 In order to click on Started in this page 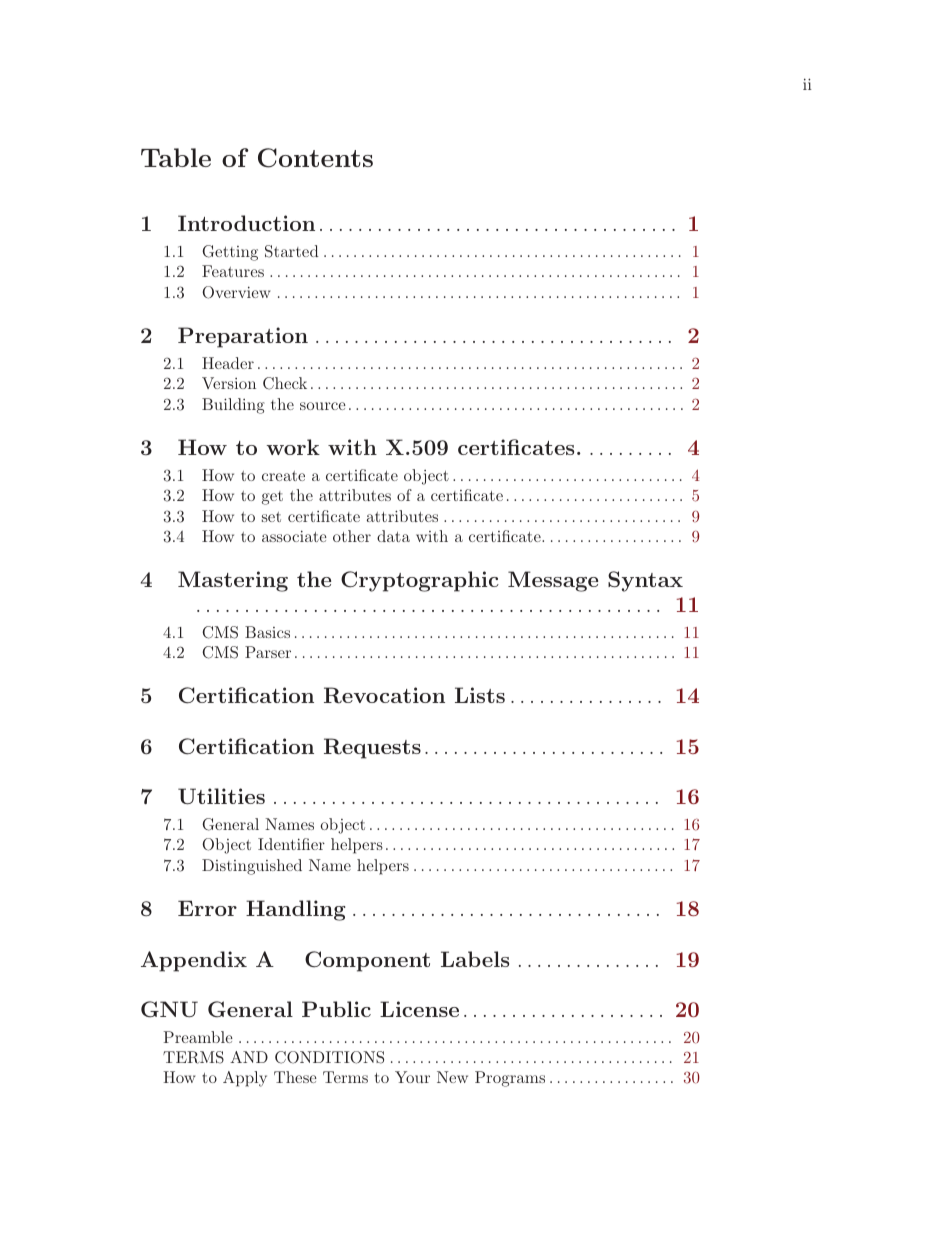, I will do `click(292, 251)`.
